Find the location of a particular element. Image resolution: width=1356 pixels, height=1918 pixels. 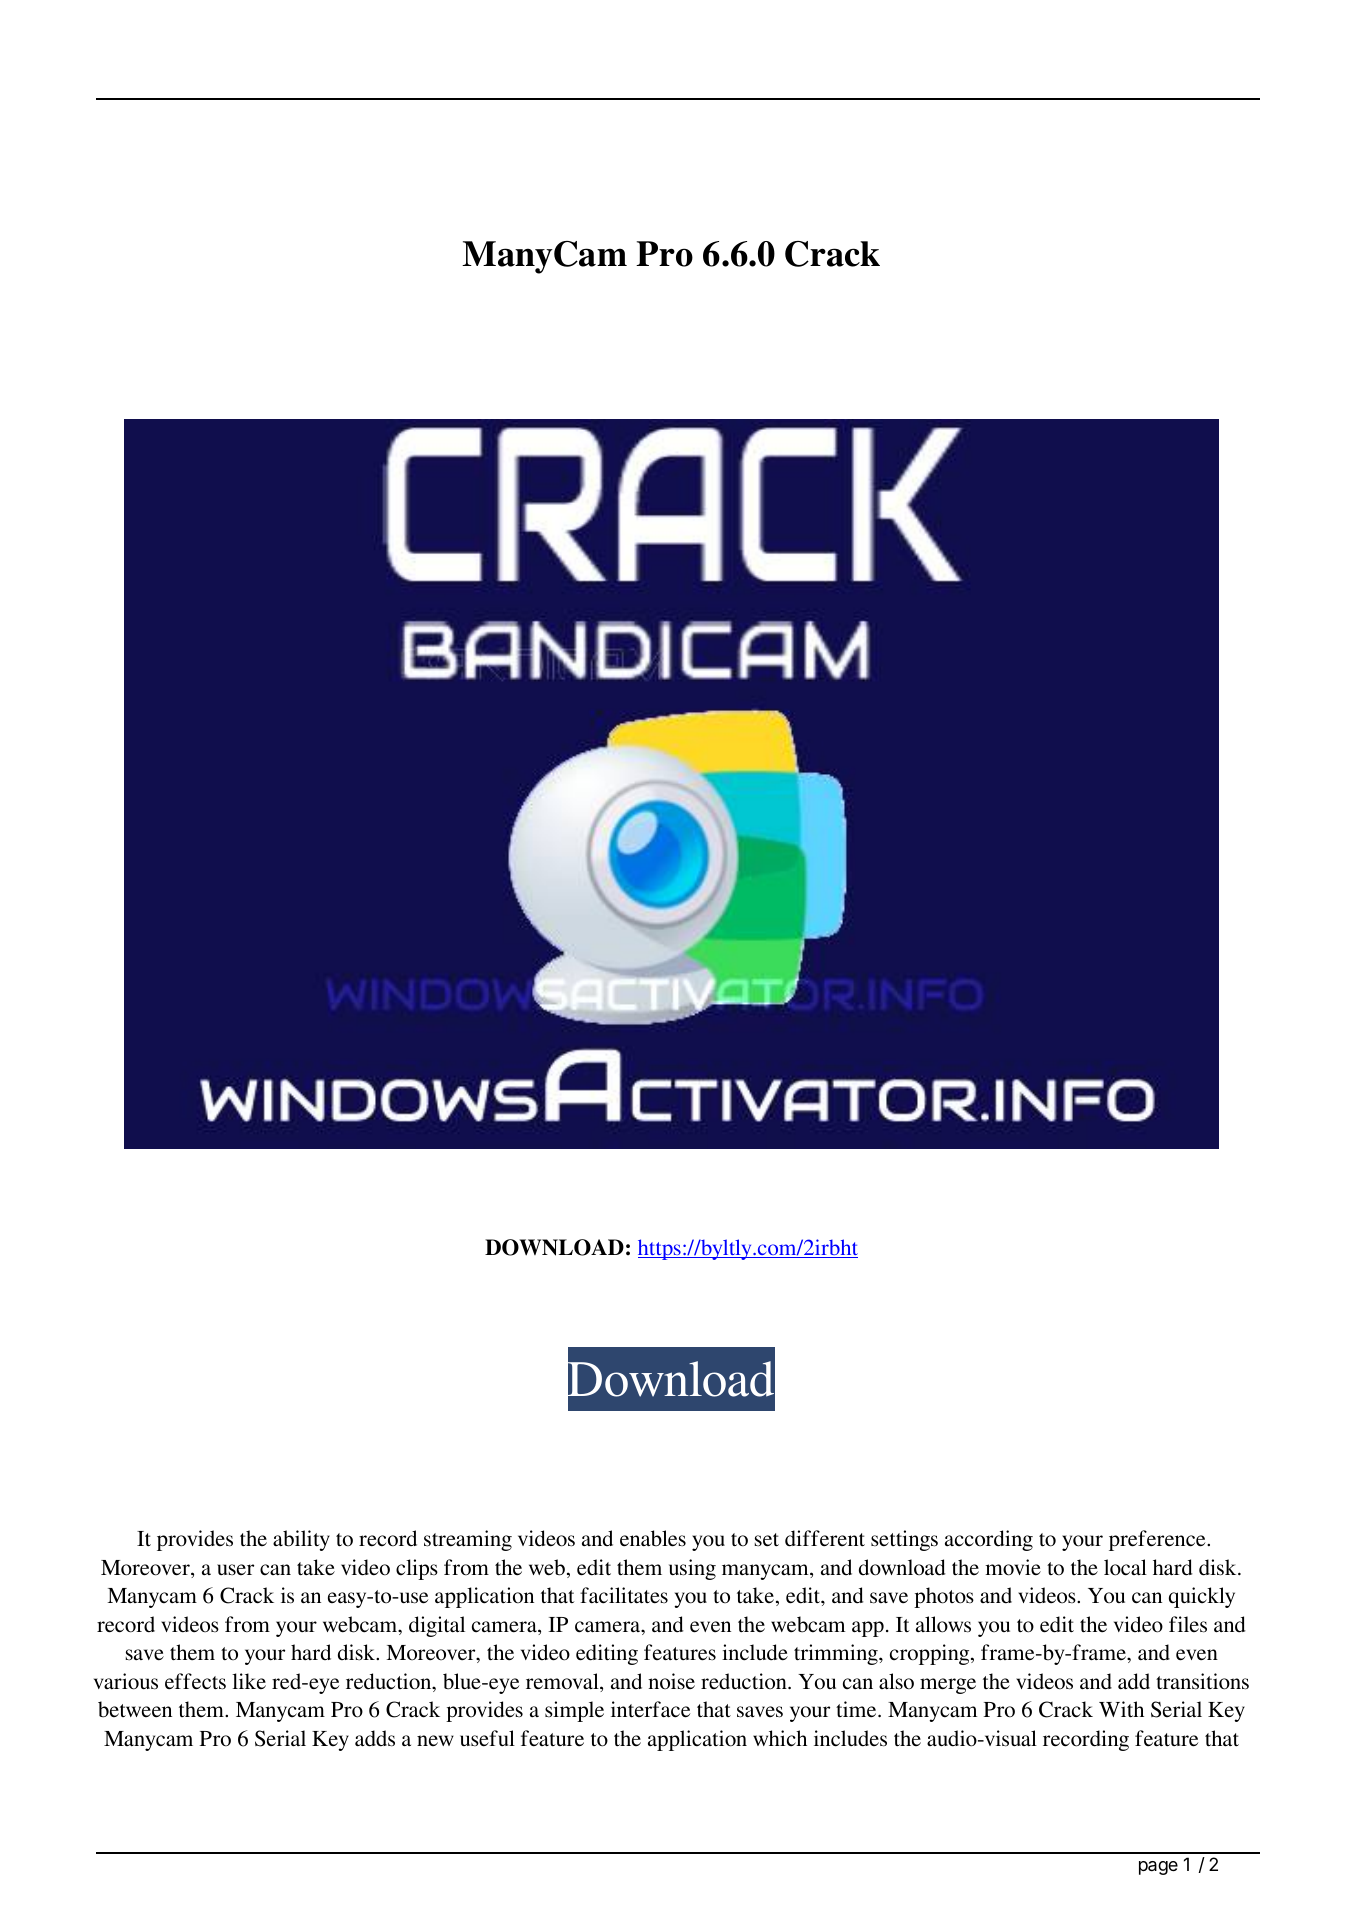

interface is located at coordinates (650, 1709).
